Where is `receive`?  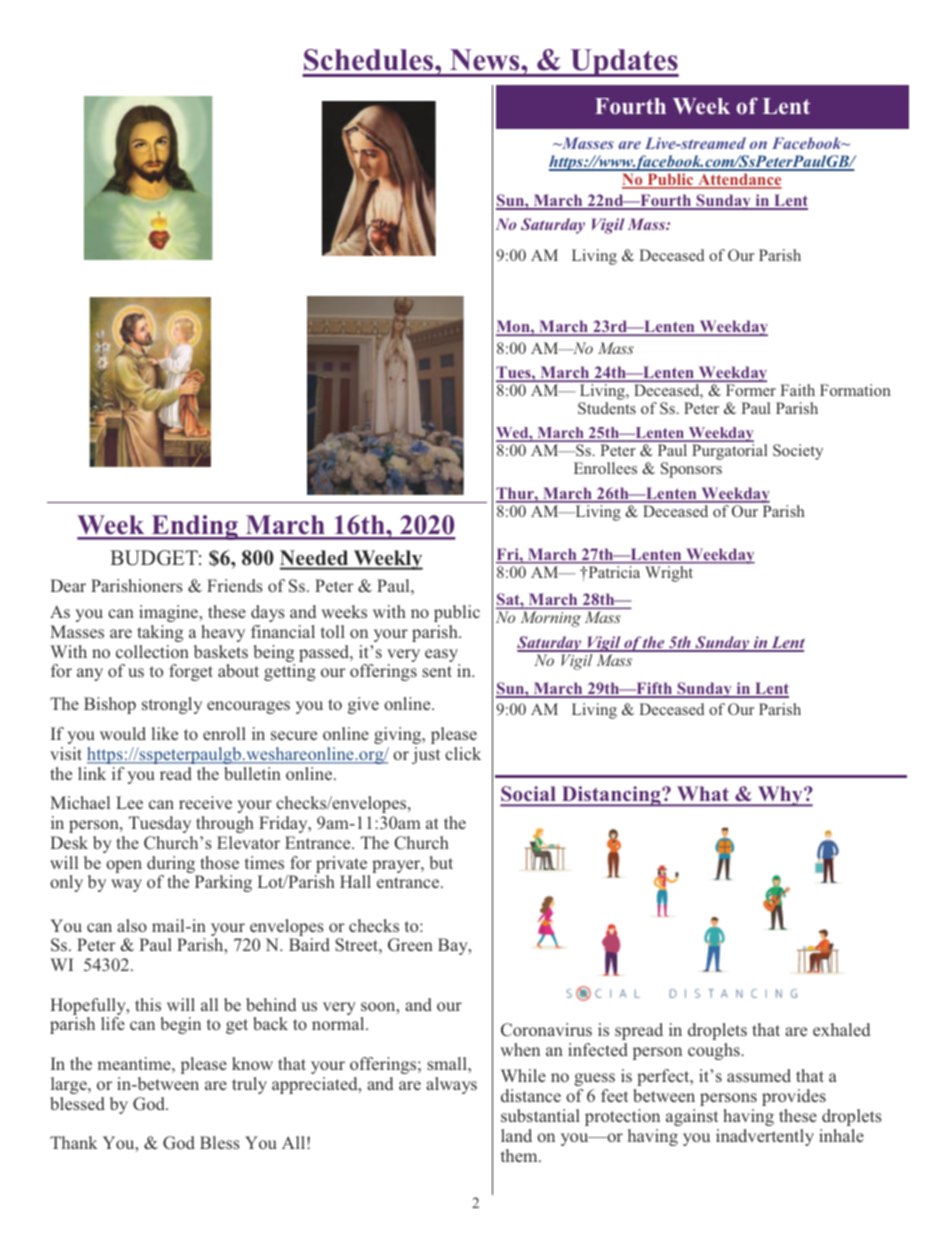
receive is located at coordinates (205, 802).
